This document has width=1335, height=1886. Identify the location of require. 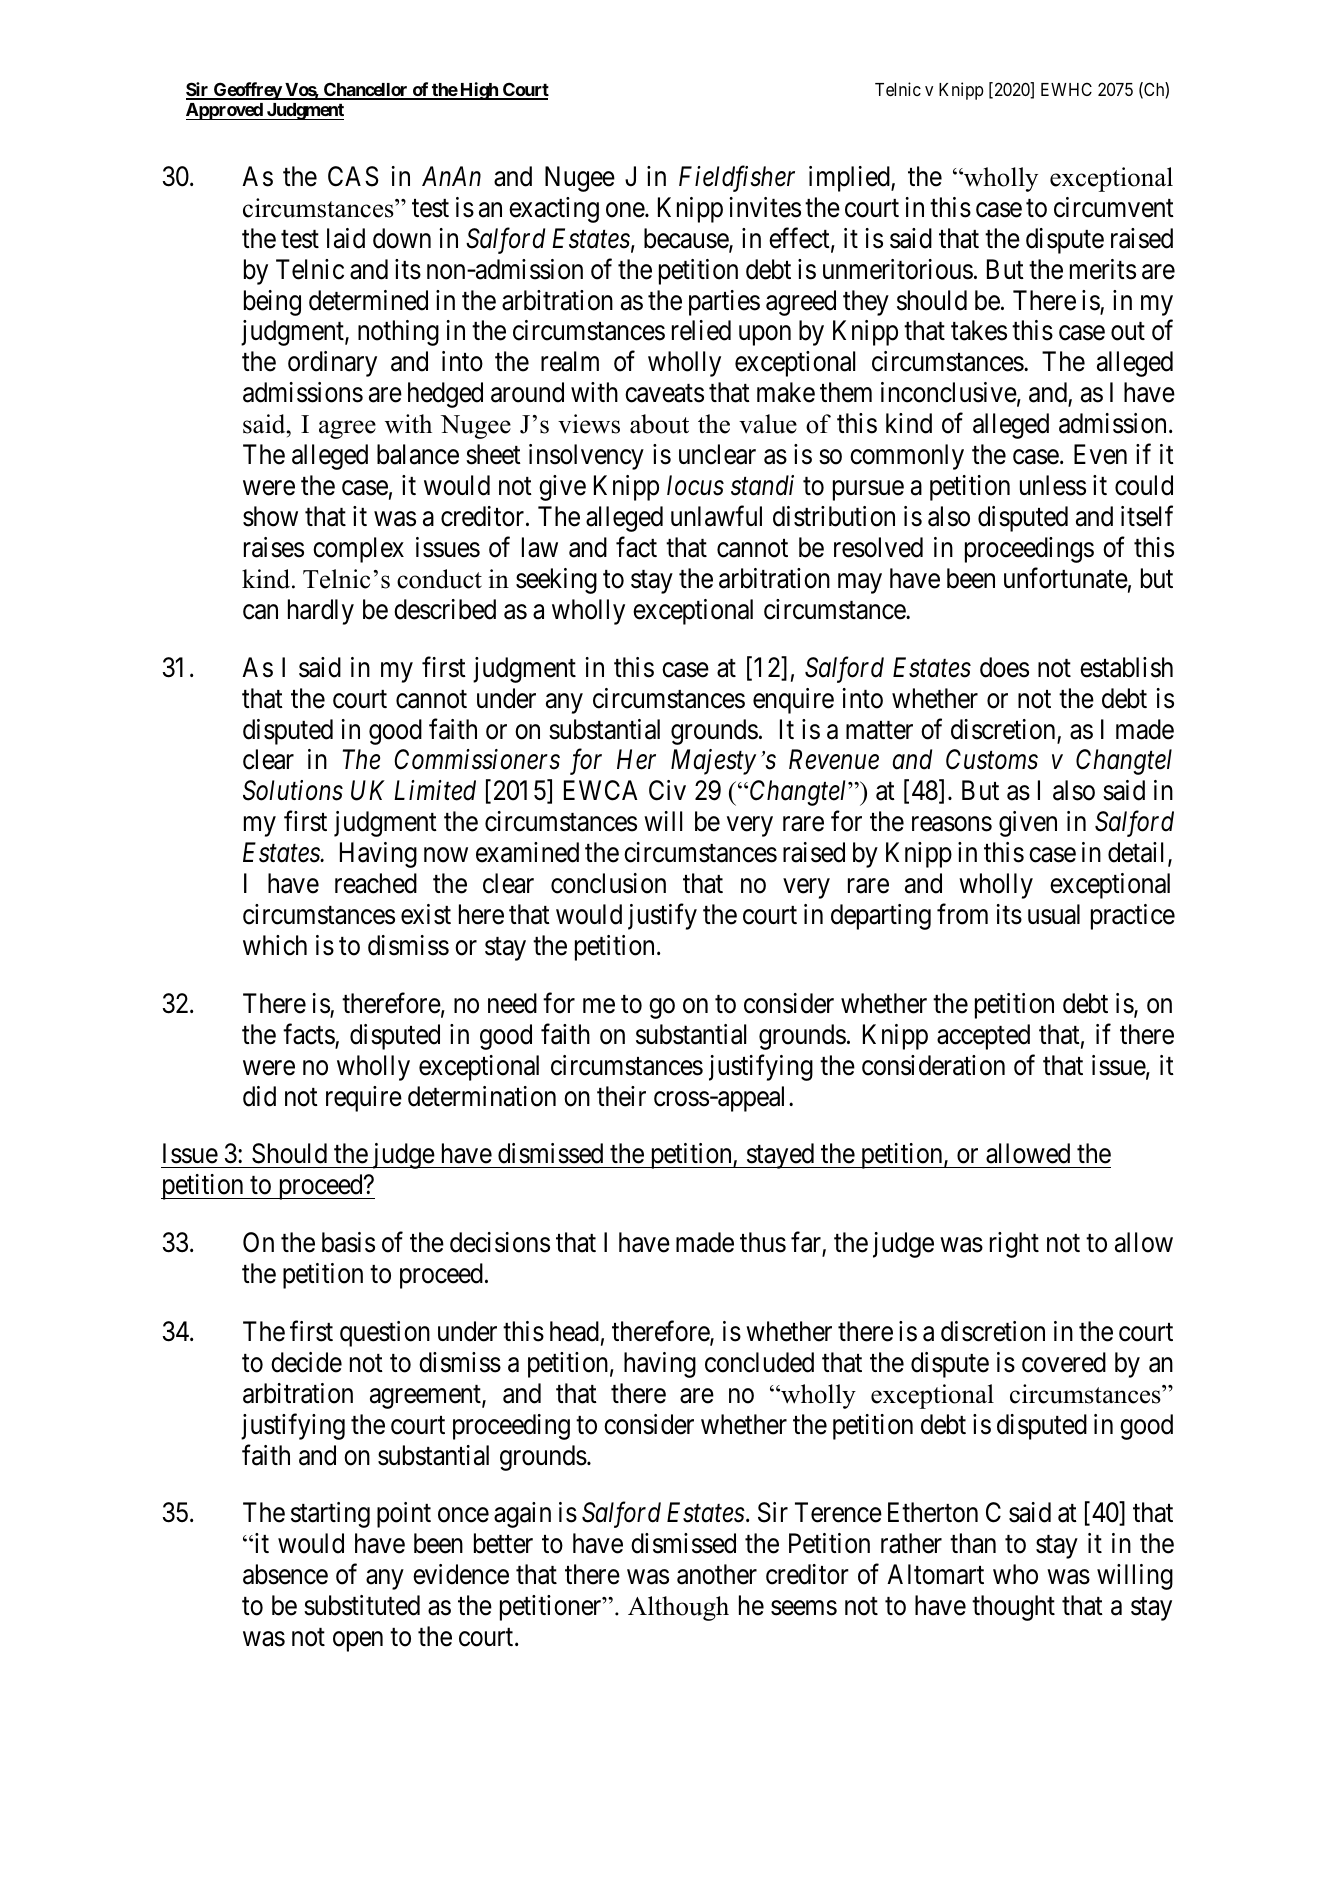
(364, 1099).
